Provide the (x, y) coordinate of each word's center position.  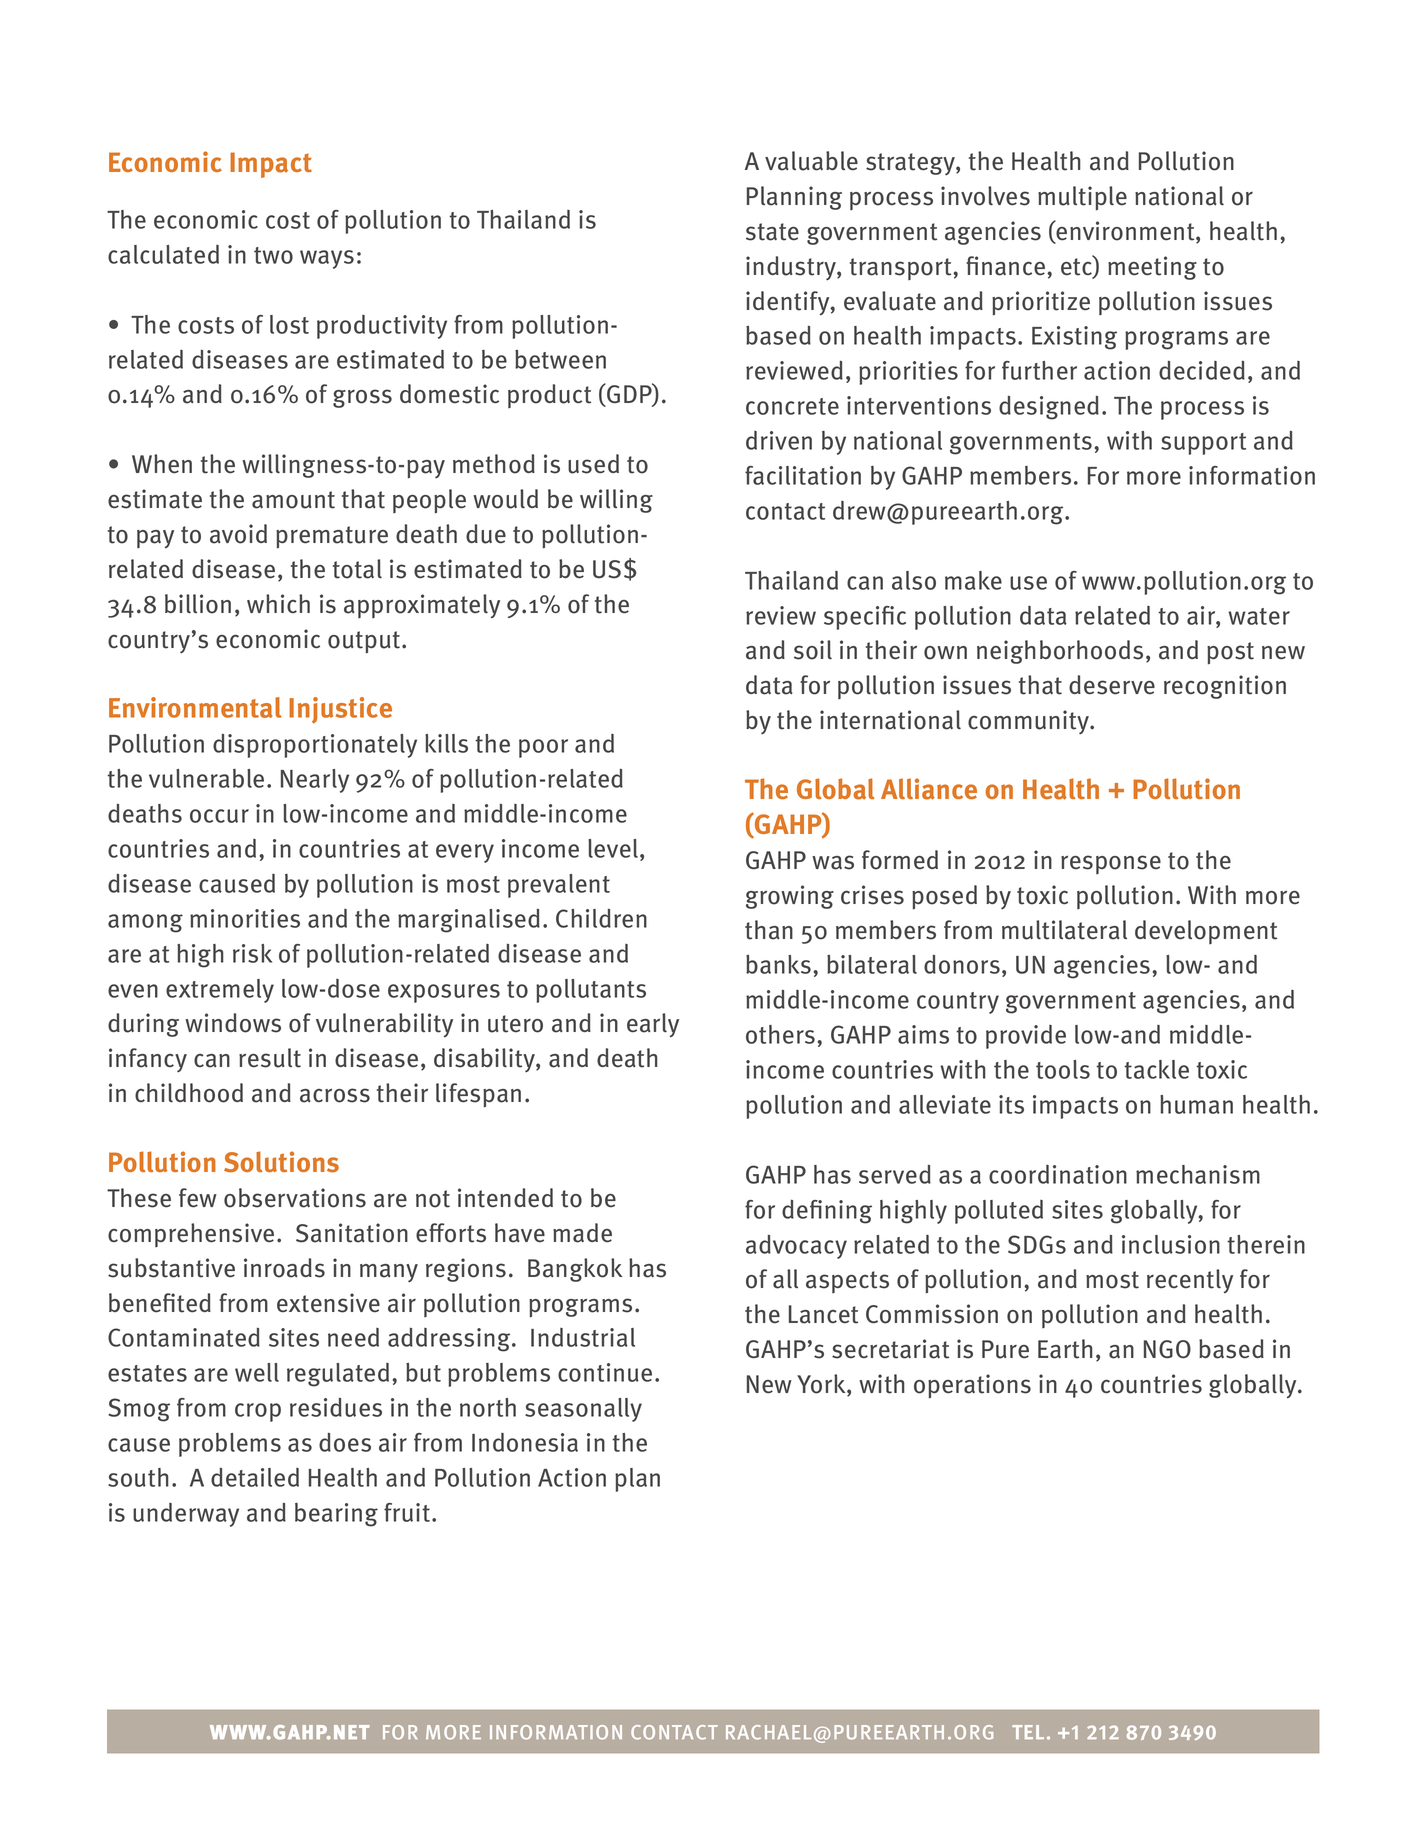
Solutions (281, 1162)
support (1203, 444)
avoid (238, 534)
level (614, 848)
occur (219, 816)
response (1111, 864)
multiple (1082, 198)
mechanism (1198, 1174)
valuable (811, 161)
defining (827, 1212)
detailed (255, 1477)
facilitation (803, 475)
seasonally (583, 1410)
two (273, 255)
